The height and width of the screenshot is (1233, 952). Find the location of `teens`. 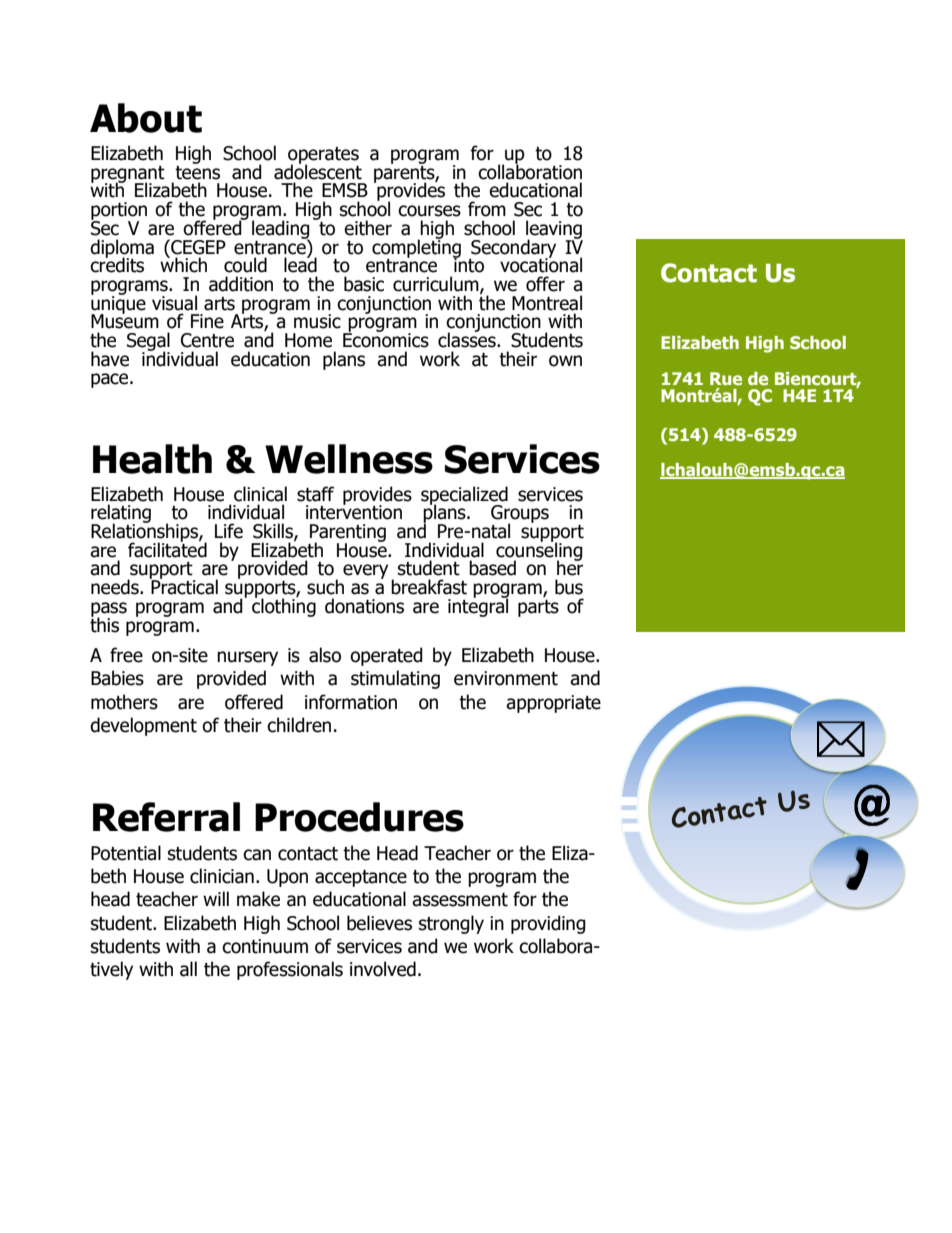

teens is located at coordinates (197, 171).
